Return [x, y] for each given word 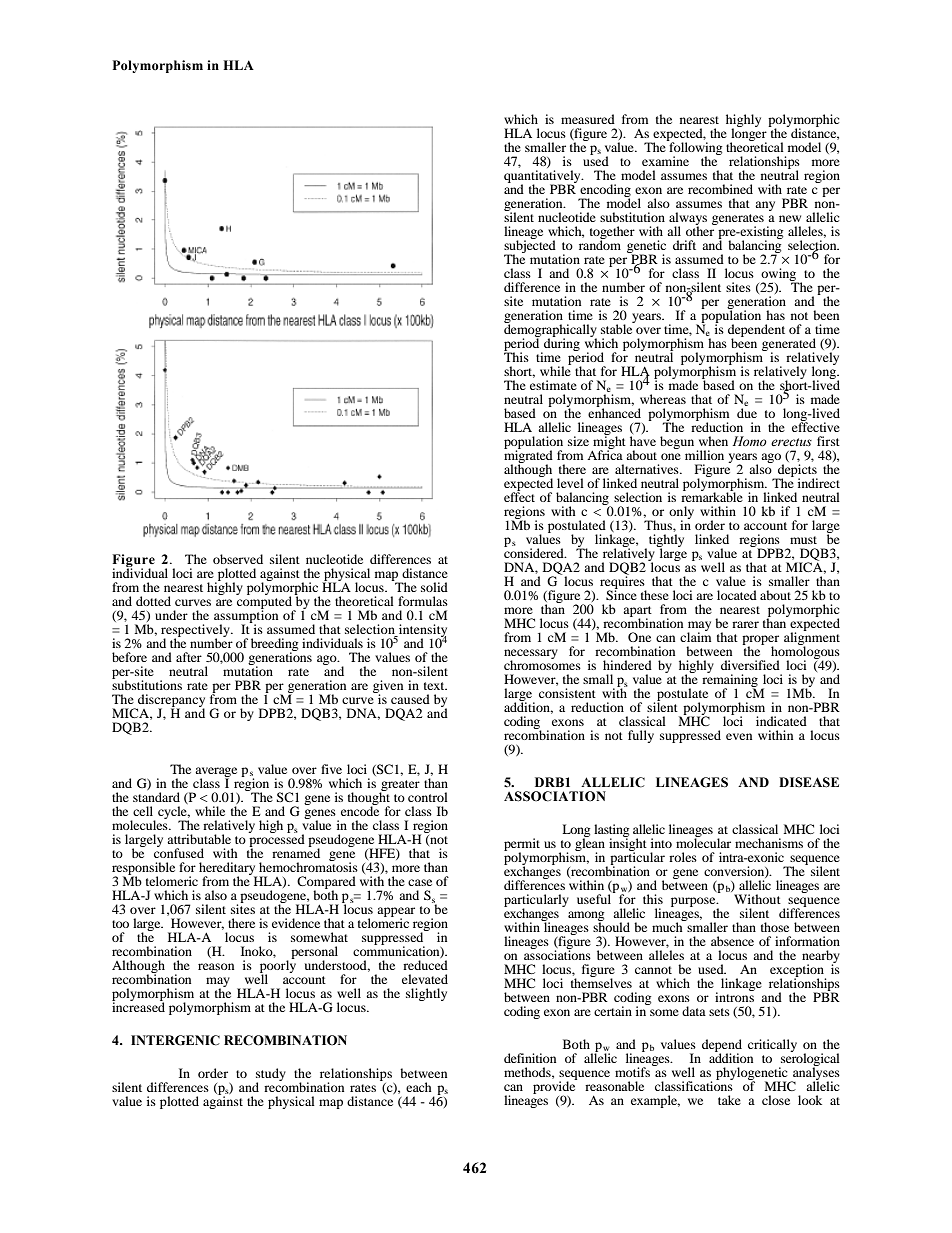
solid [434, 587]
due [747, 413]
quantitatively [543, 177]
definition [530, 1058]
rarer [745, 624]
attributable [199, 839]
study [271, 1075]
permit [522, 845]
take [729, 1100]
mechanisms [769, 843]
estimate [553, 385]
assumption [246, 616]
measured [588, 119]
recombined [720, 189]
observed [238, 559]
